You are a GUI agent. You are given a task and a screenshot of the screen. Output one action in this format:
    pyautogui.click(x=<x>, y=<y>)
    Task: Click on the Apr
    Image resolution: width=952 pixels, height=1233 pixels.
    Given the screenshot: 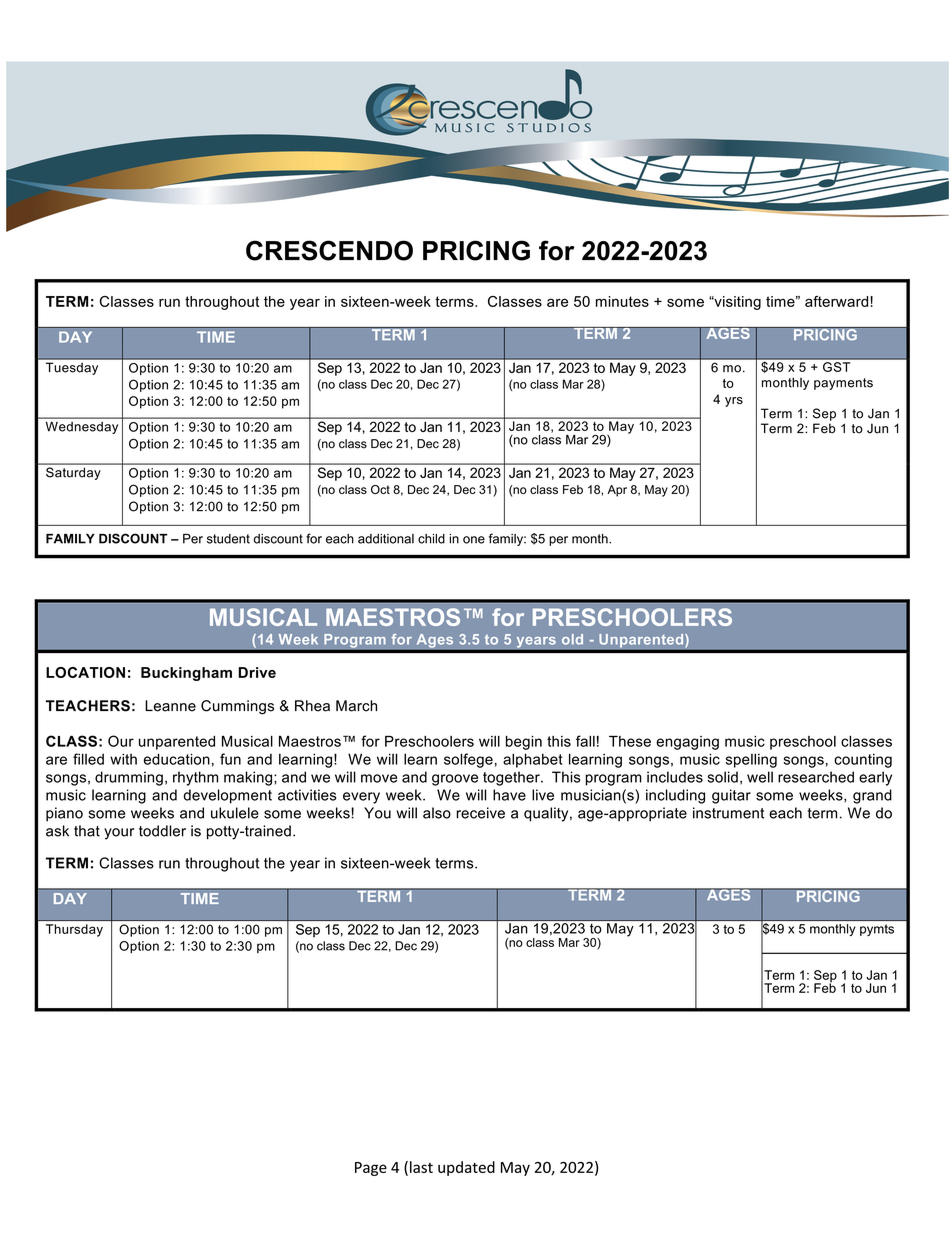 What is the action you would take?
    pyautogui.click(x=617, y=491)
